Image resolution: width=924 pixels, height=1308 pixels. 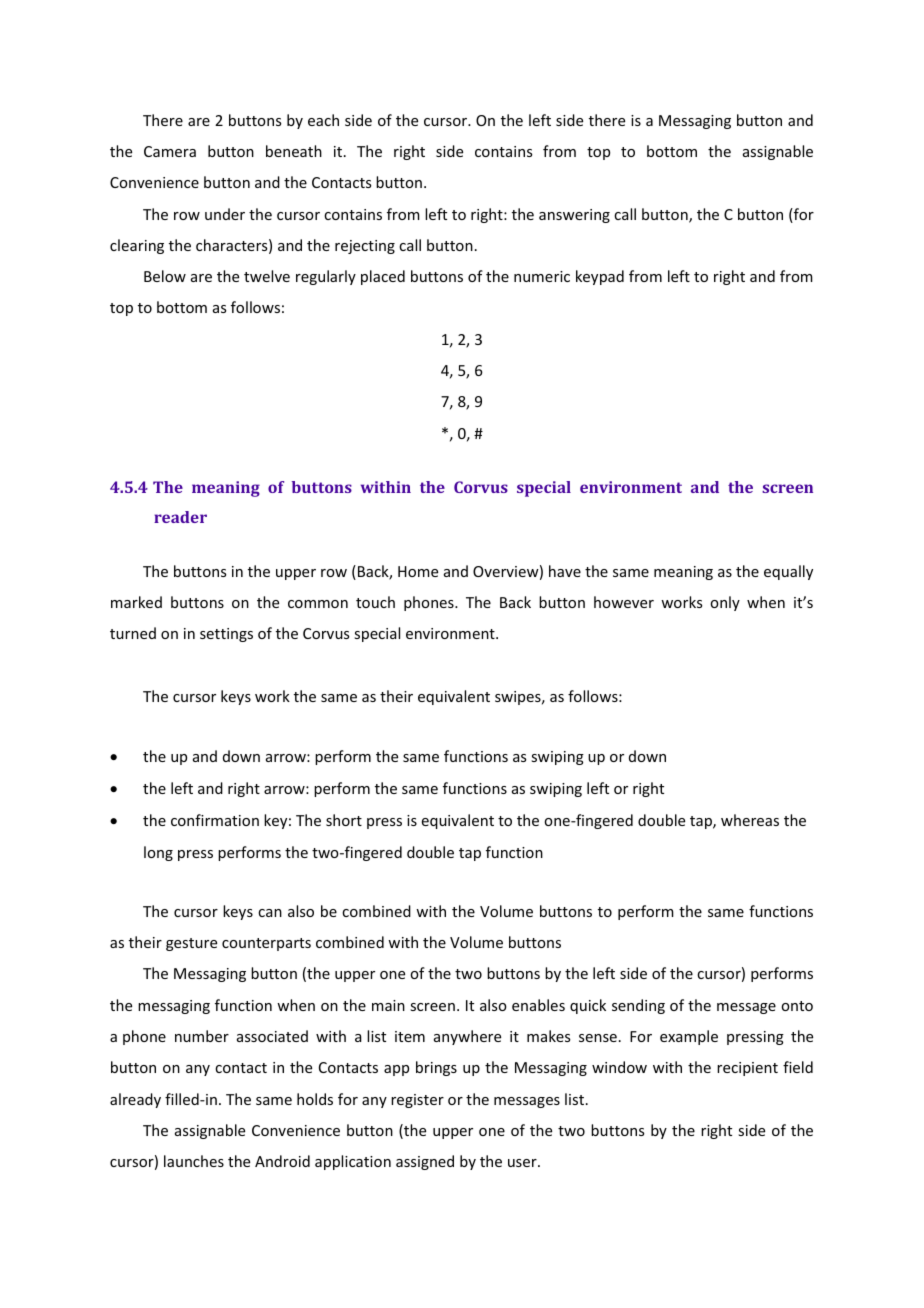 What do you see at coordinates (180, 517) in the page?
I see `reader` at bounding box center [180, 517].
